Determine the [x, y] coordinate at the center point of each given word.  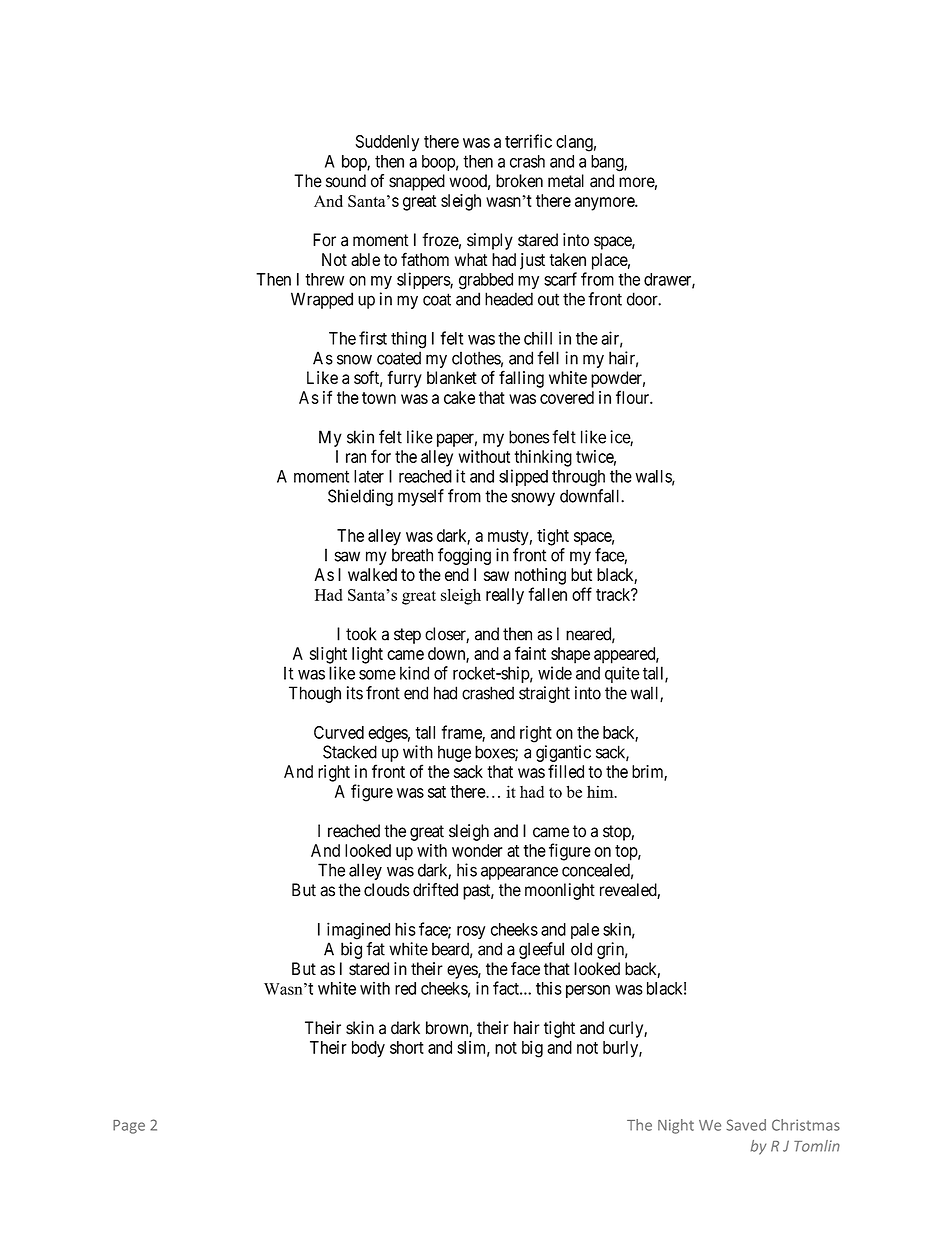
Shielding [360, 497]
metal [566, 181]
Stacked [350, 752]
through [578, 478]
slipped [523, 477]
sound [346, 181]
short [407, 1047]
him [601, 791]
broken [519, 181]
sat [437, 792]
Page [129, 1127]
